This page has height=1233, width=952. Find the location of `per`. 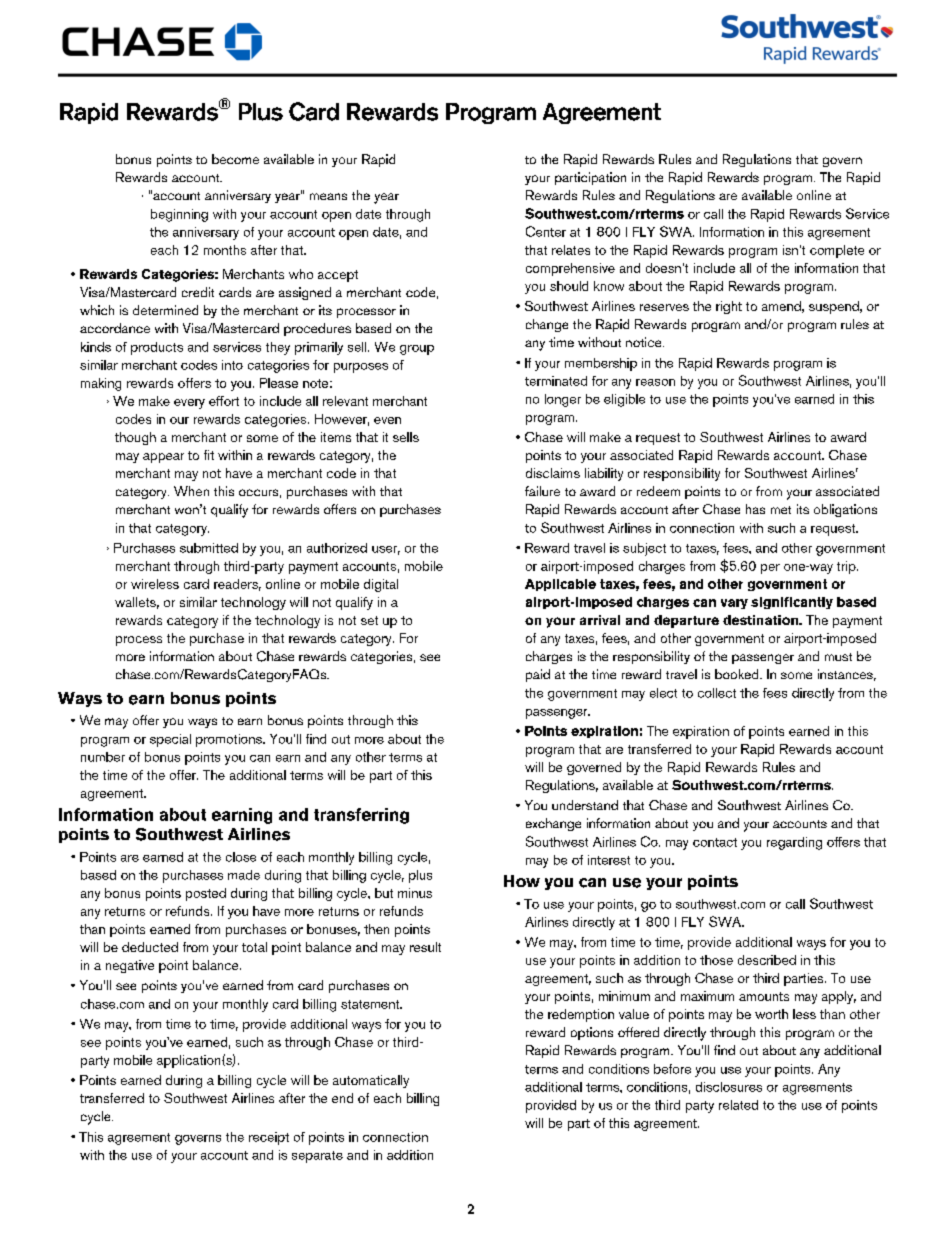

per is located at coordinates (770, 569).
